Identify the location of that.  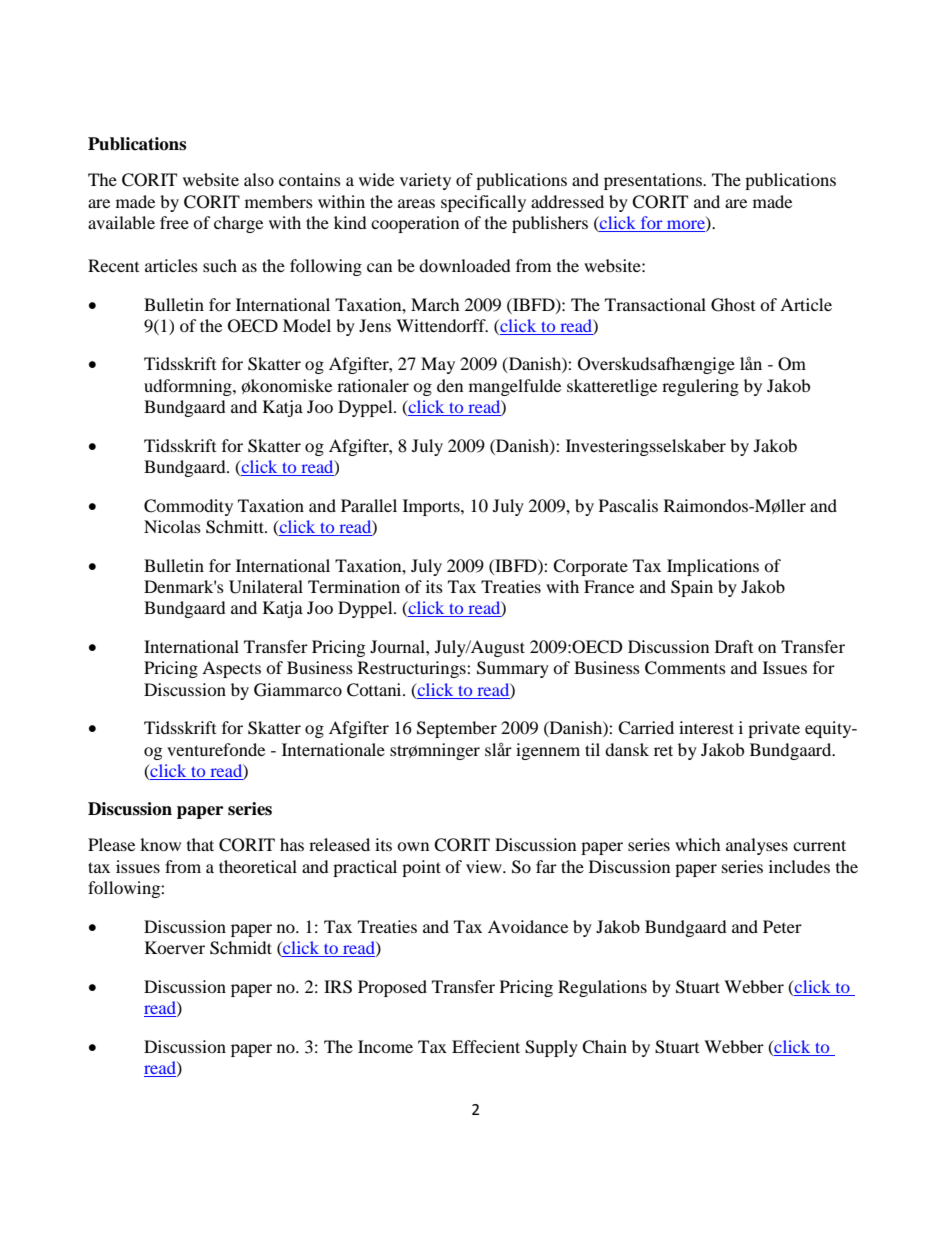
(200, 844).
